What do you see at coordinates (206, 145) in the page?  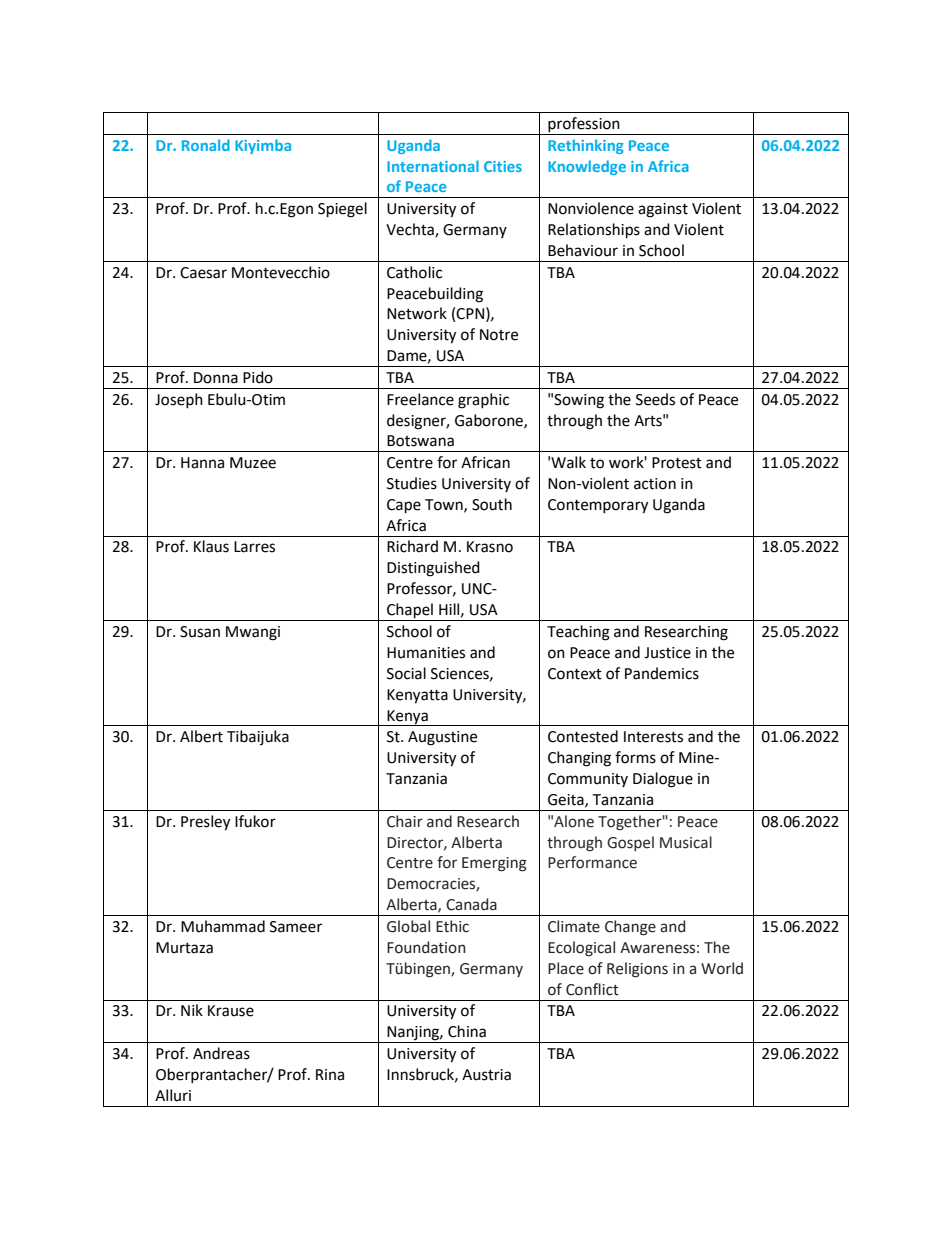 I see `Ronald` at bounding box center [206, 145].
